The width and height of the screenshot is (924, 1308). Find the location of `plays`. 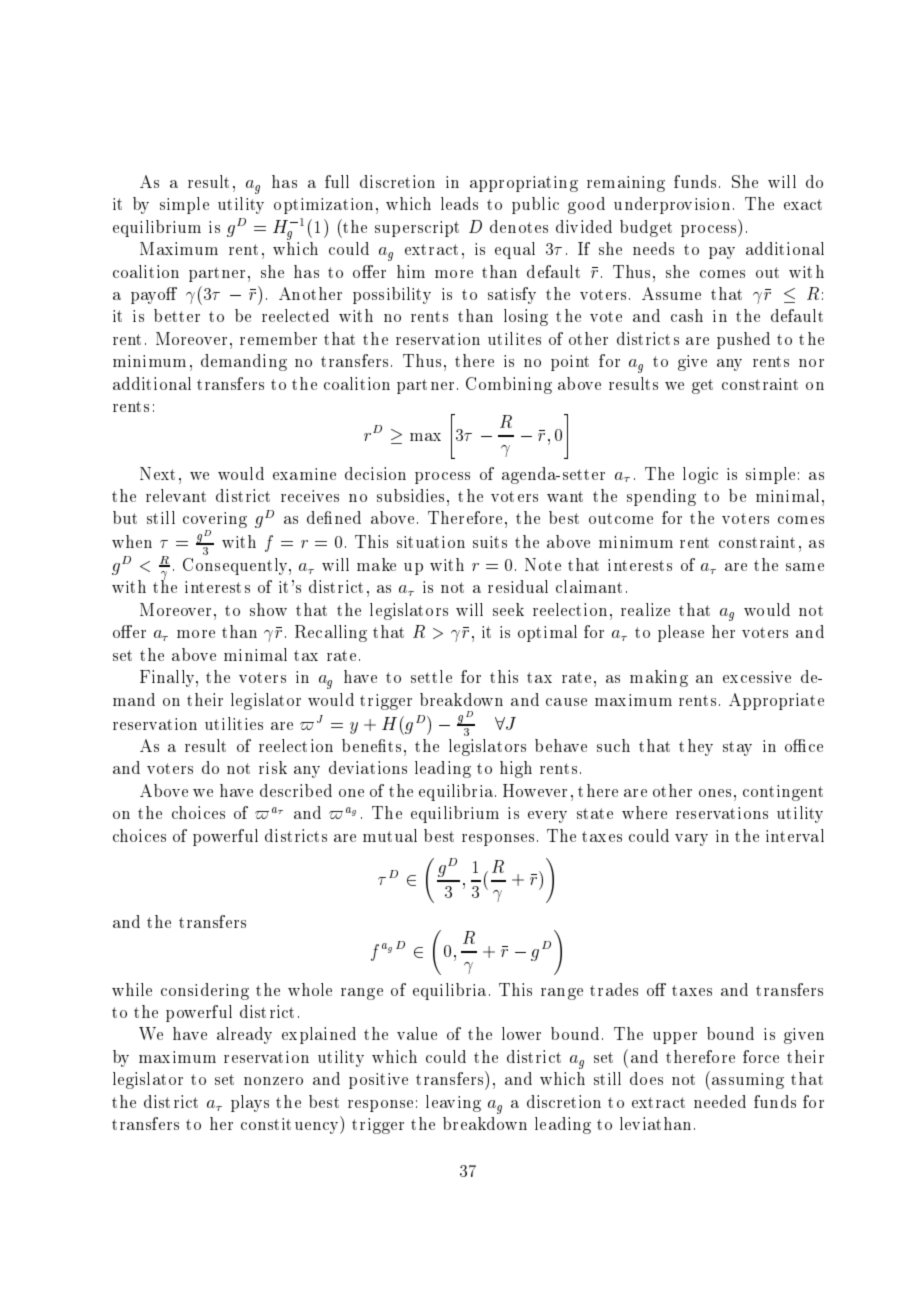

plays is located at coordinates (250, 1103).
